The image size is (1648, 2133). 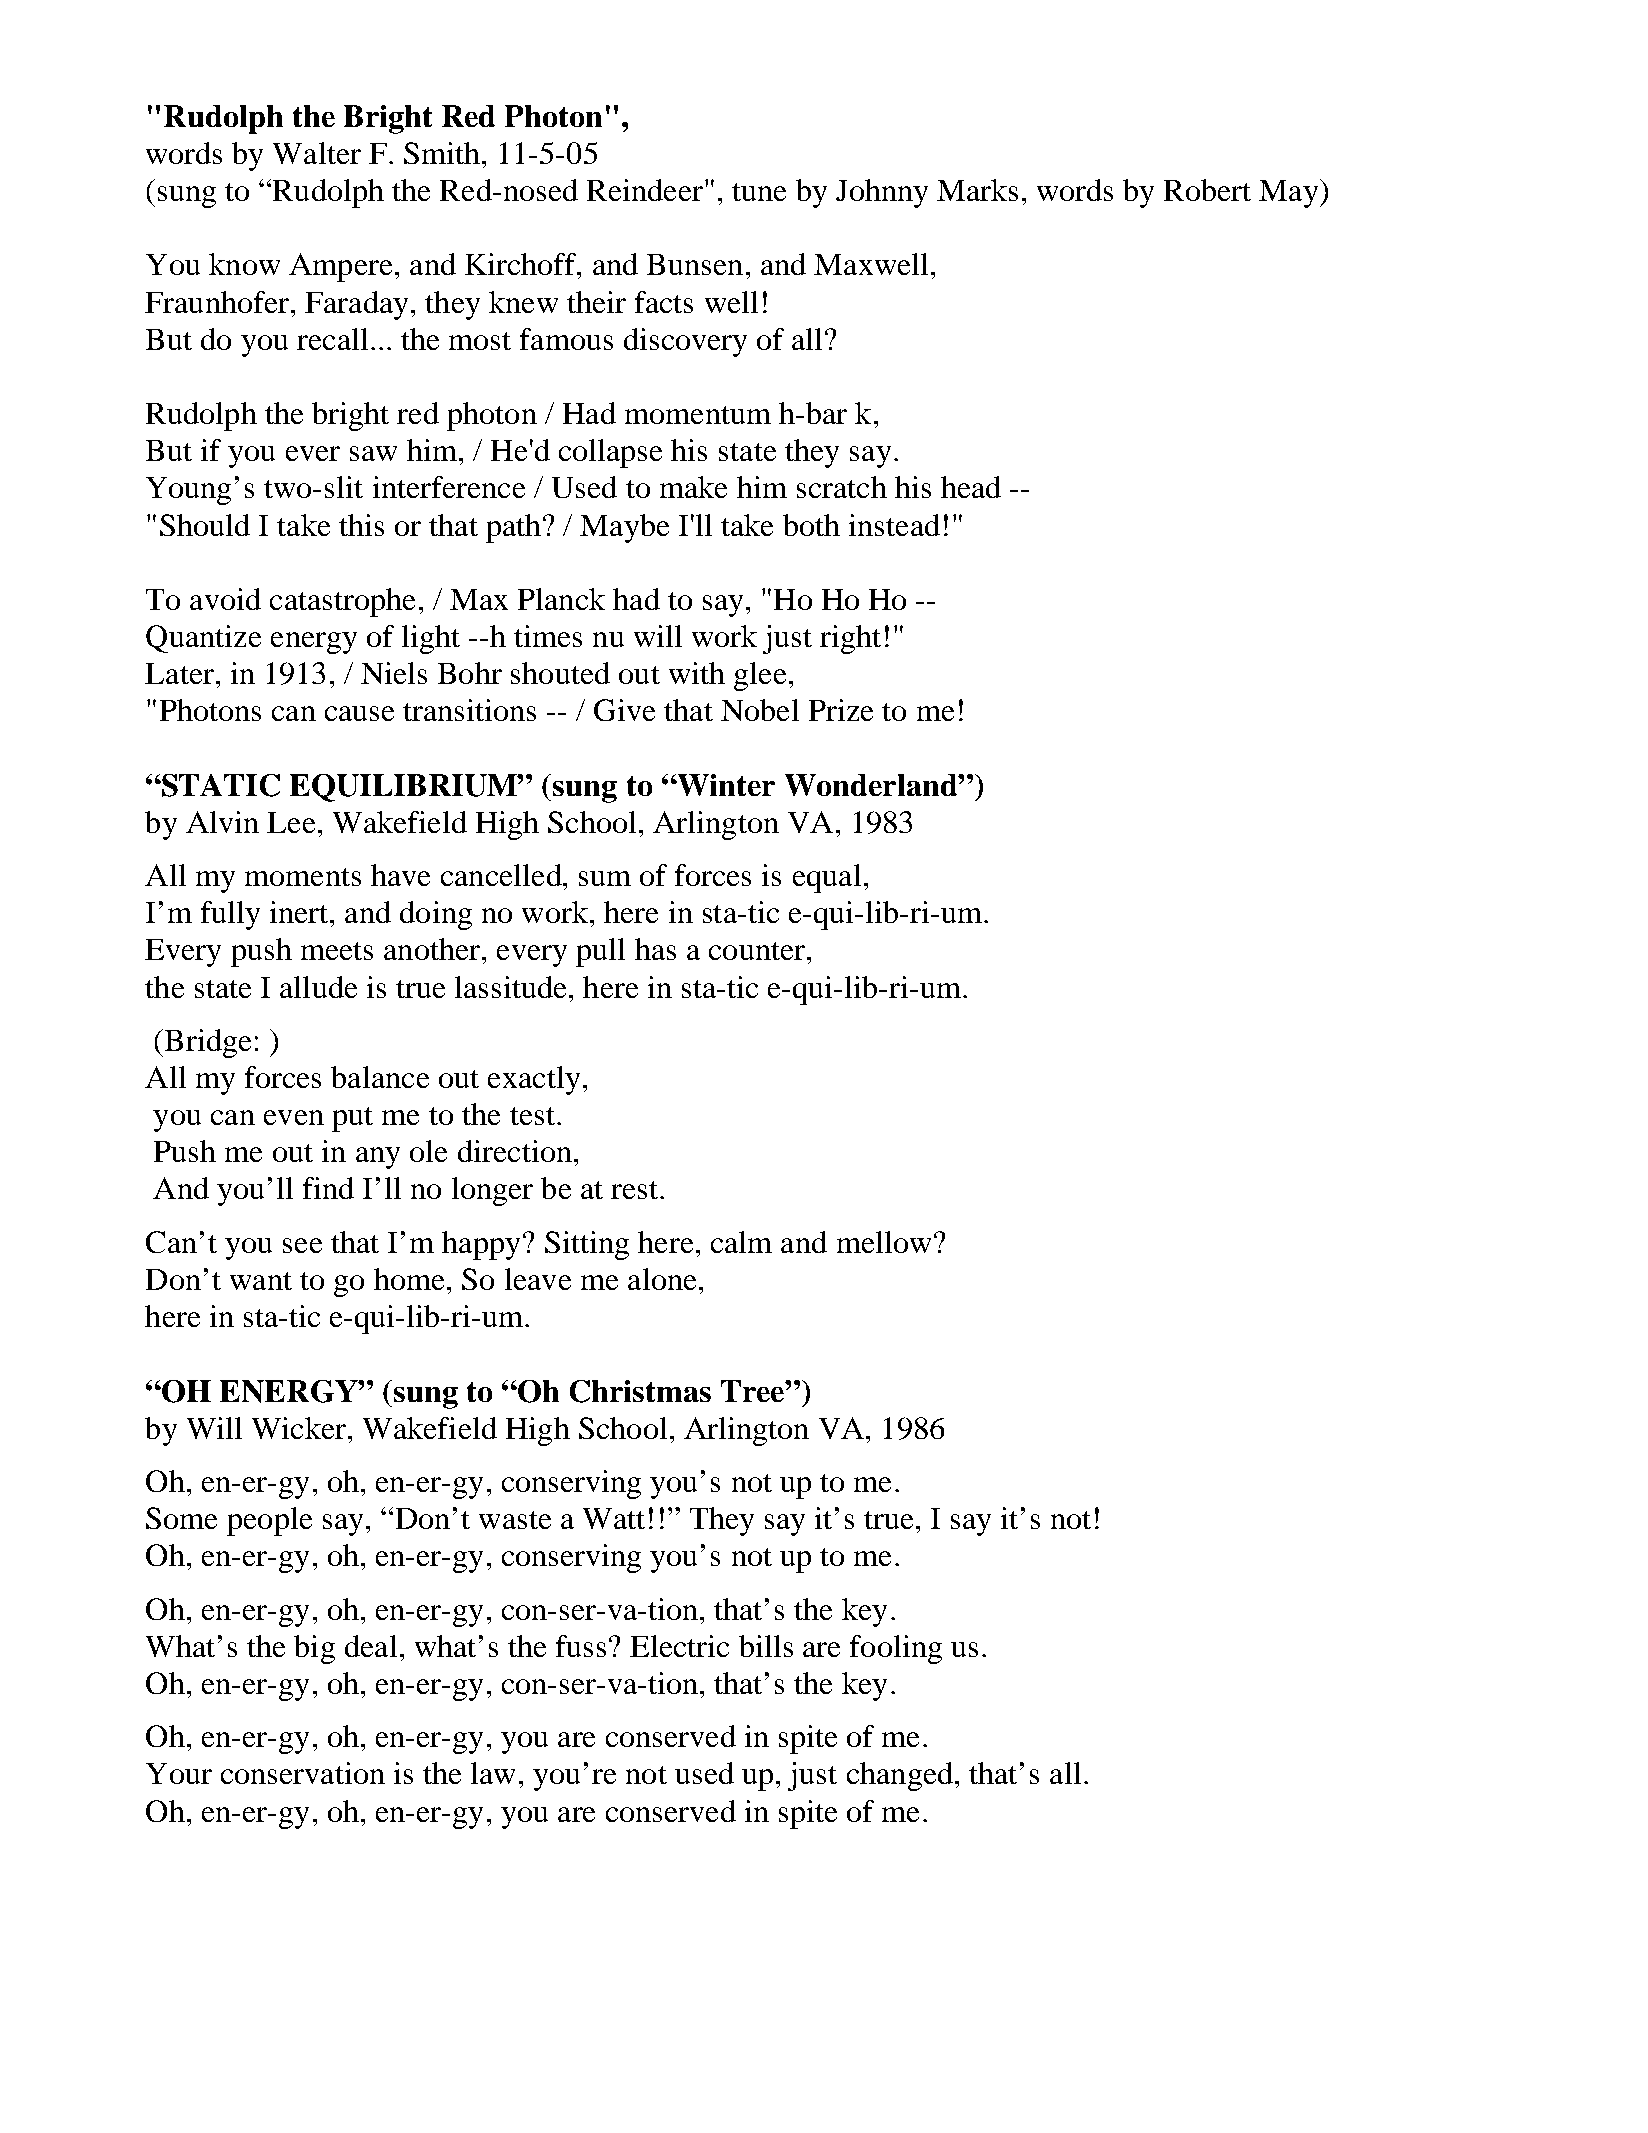 What do you see at coordinates (314, 1649) in the screenshot?
I see `big` at bounding box center [314, 1649].
